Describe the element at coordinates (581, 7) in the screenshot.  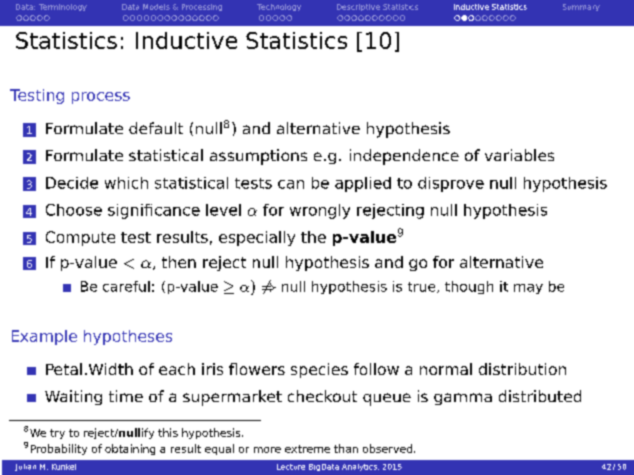
I see `Summary` at that location.
